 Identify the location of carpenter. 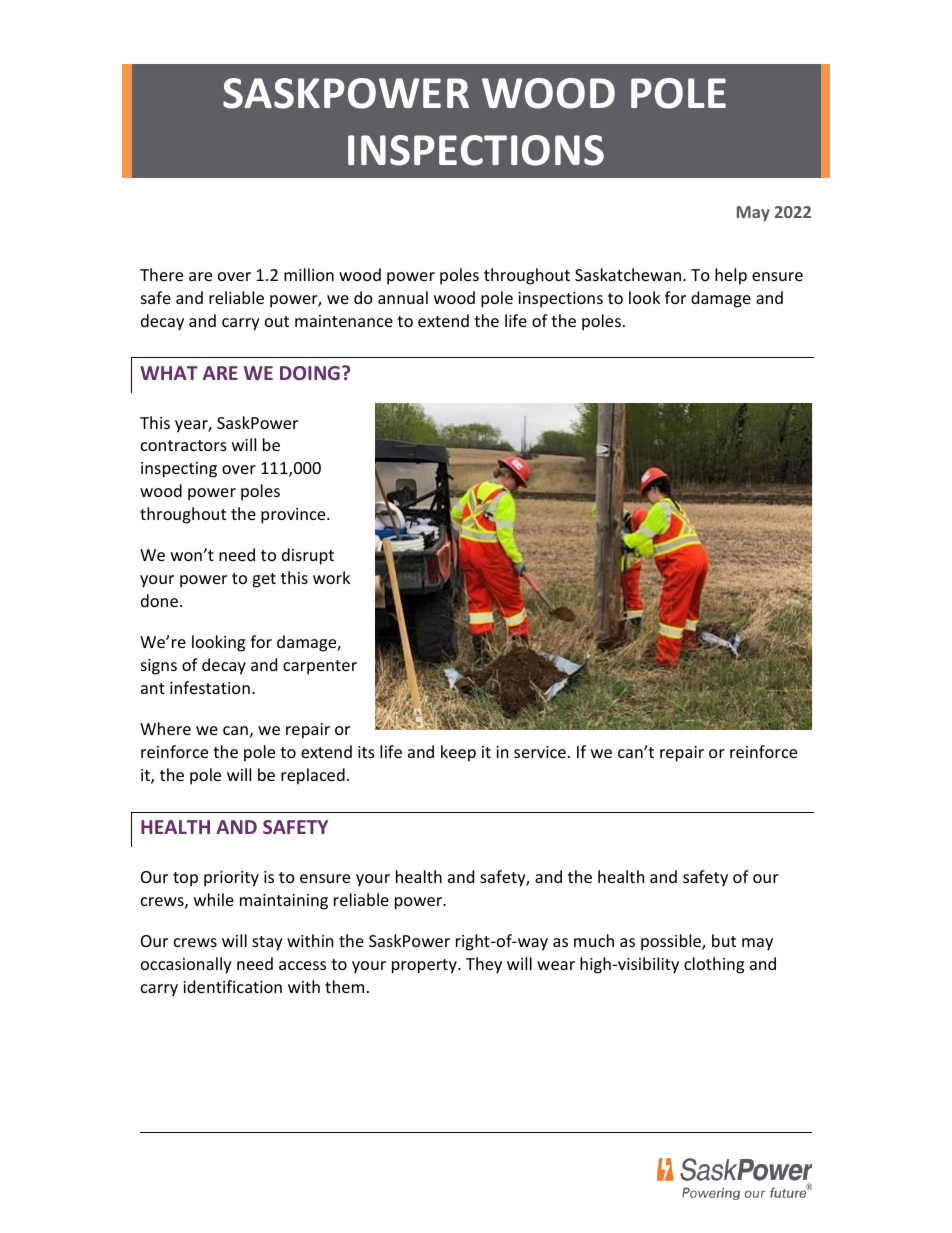
(320, 667).
